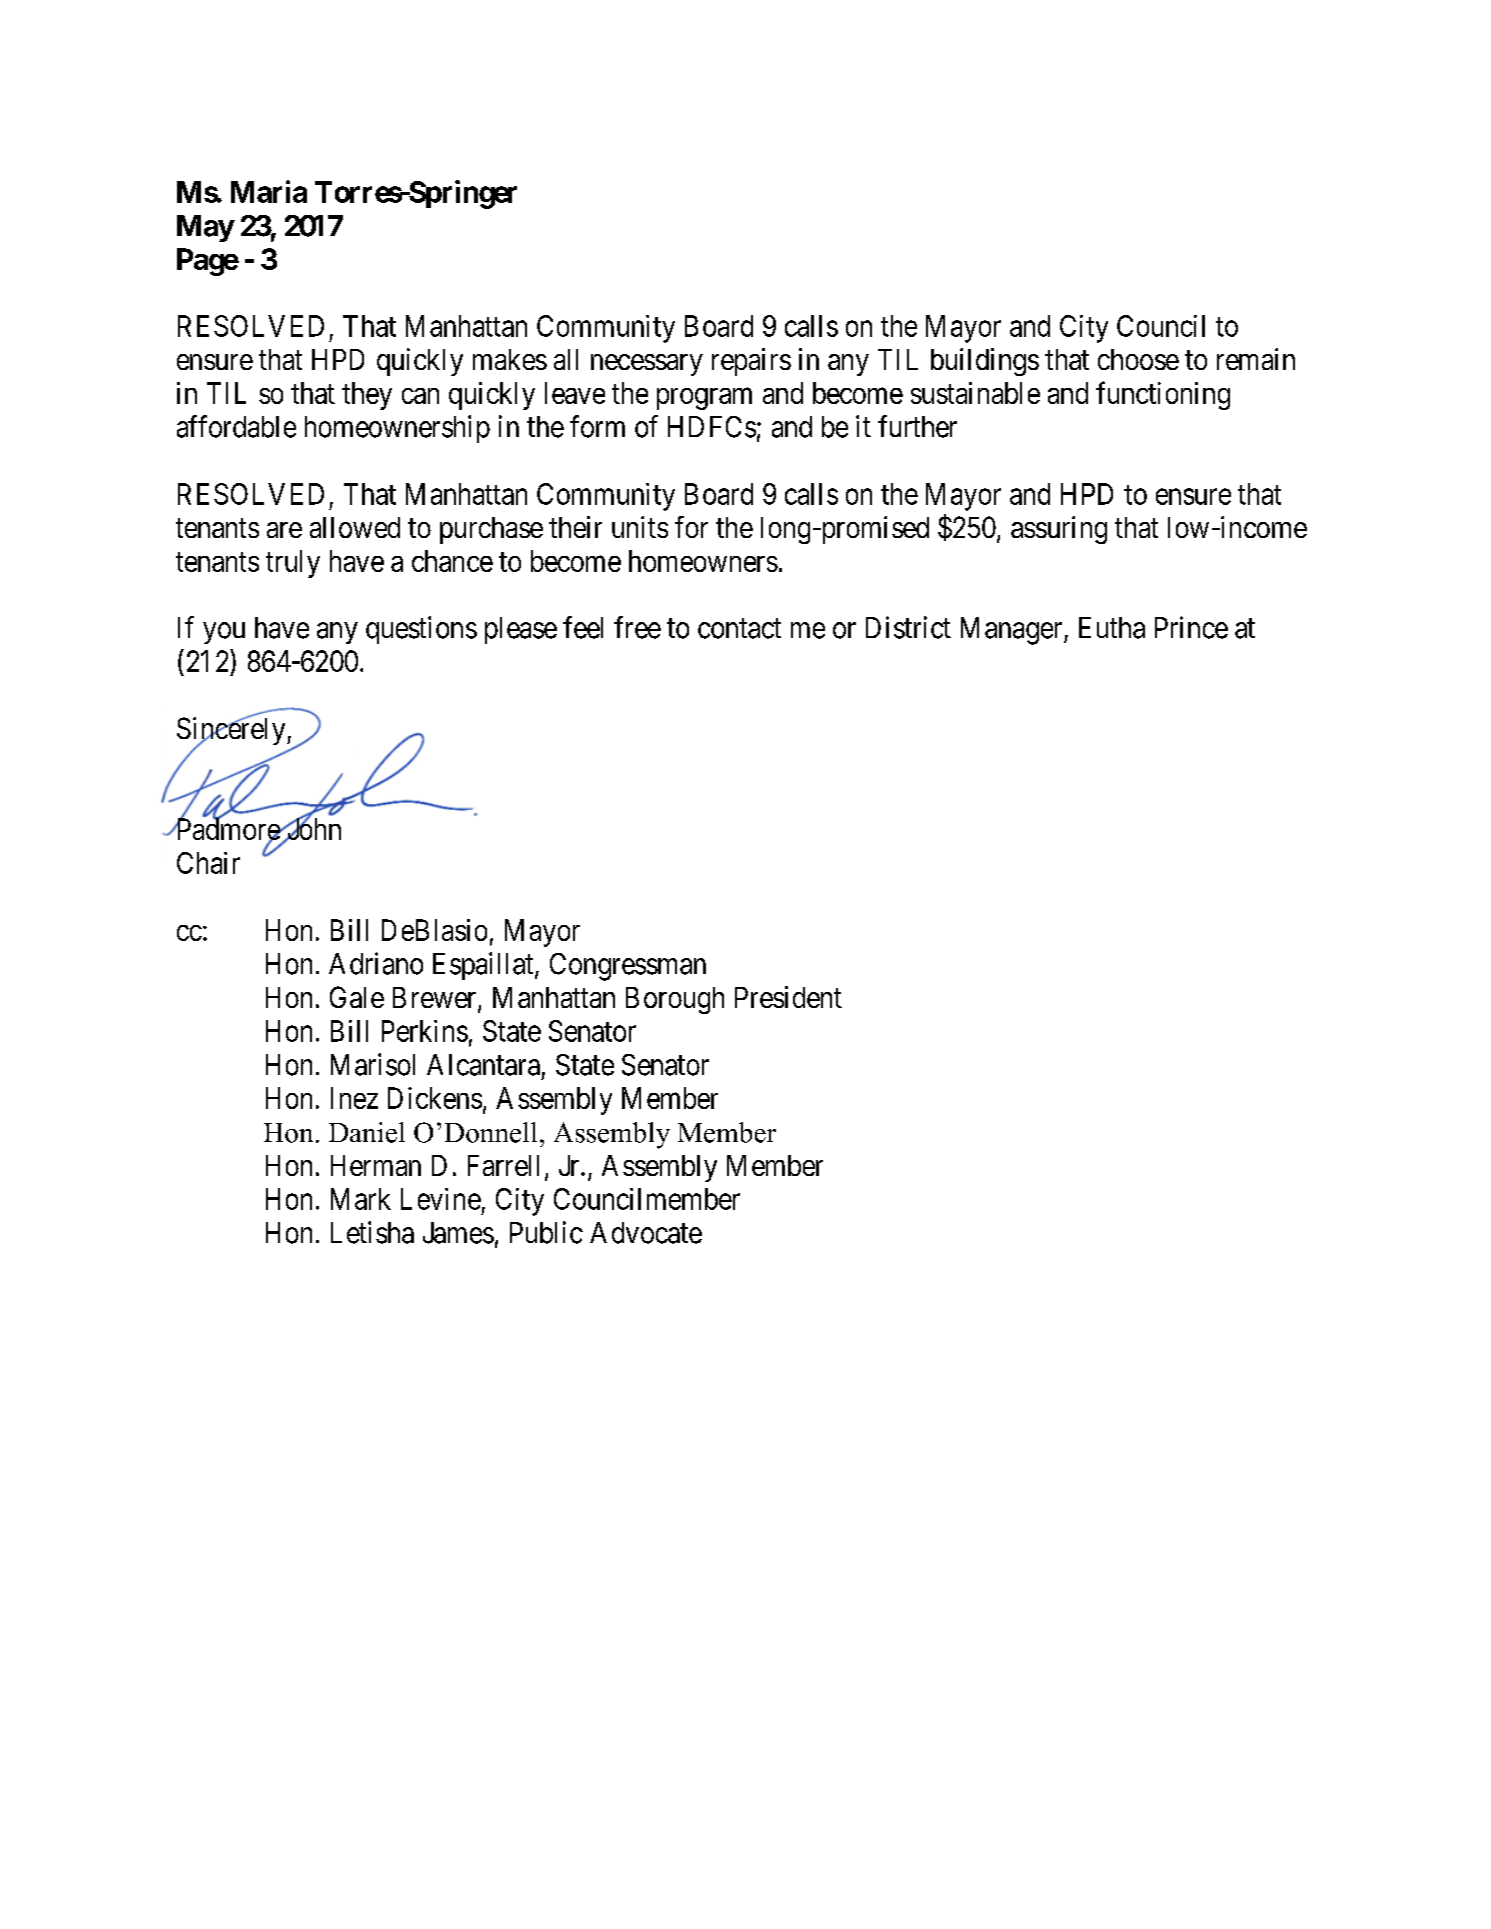 The width and height of the image is (1491, 1929). What do you see at coordinates (232, 732) in the image?
I see `Sincerely` at bounding box center [232, 732].
